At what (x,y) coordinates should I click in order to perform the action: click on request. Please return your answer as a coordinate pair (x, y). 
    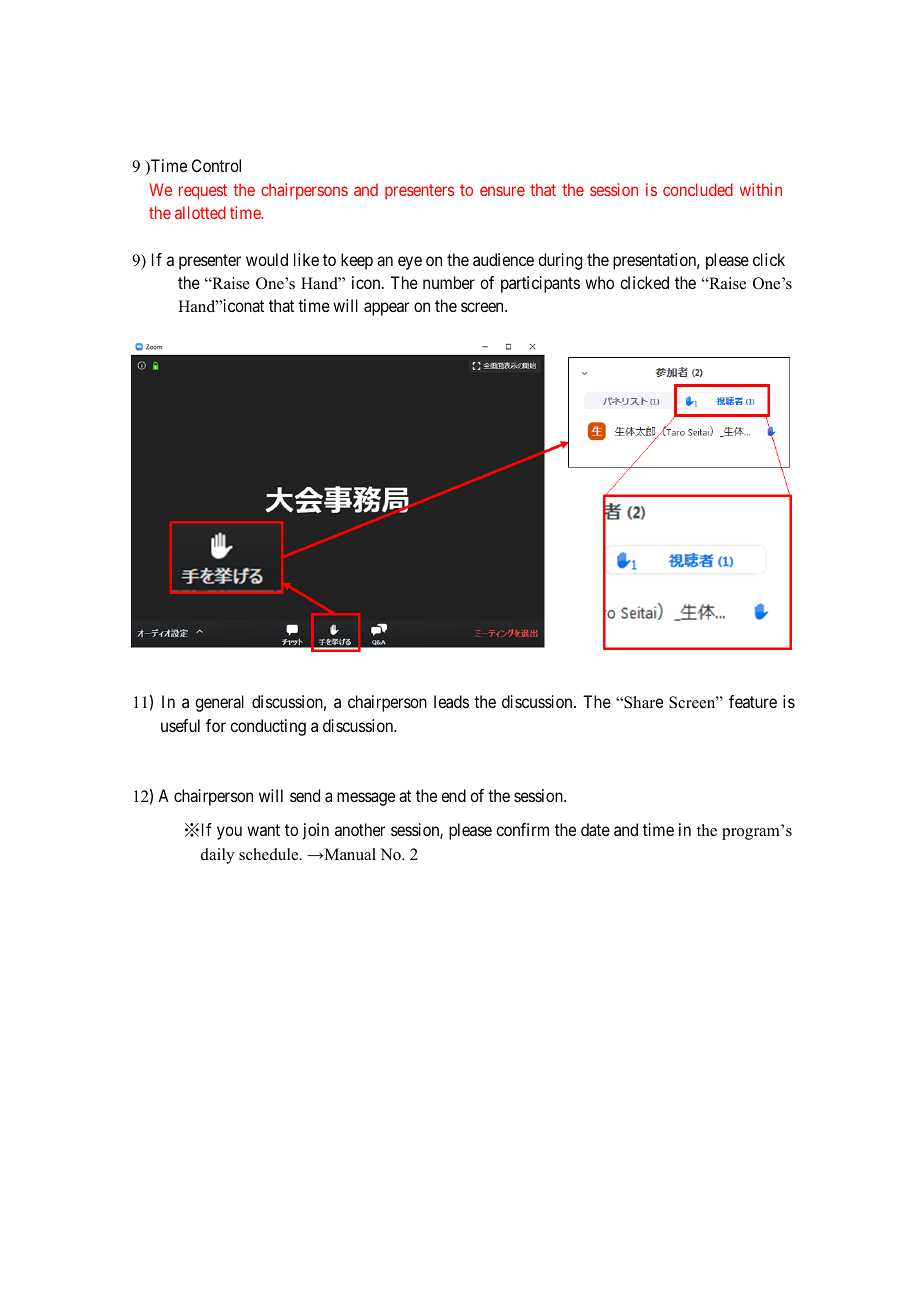
    Looking at the image, I should click on (203, 192).
